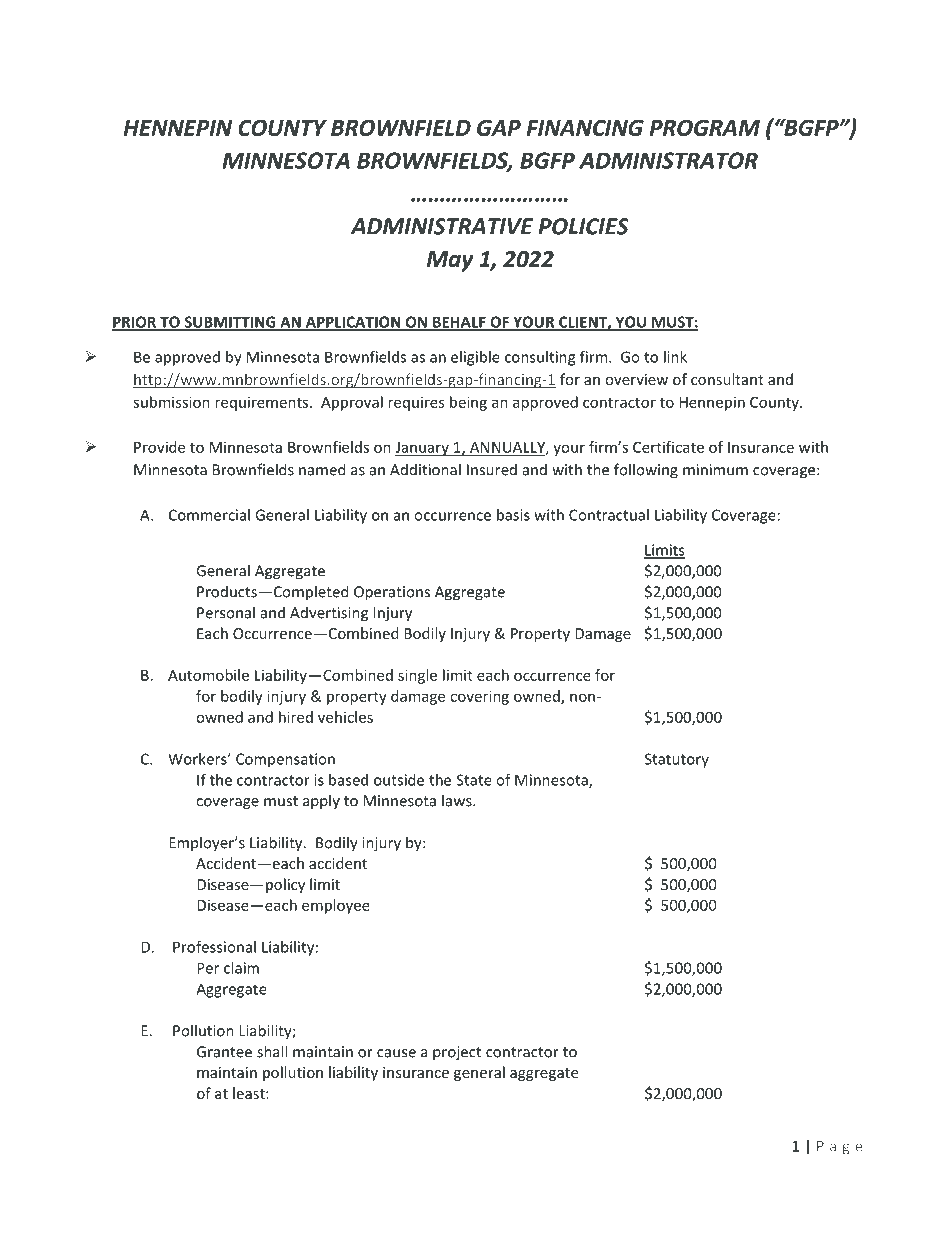  Describe the element at coordinates (677, 760) in the document. I see `Statutory` at that location.
